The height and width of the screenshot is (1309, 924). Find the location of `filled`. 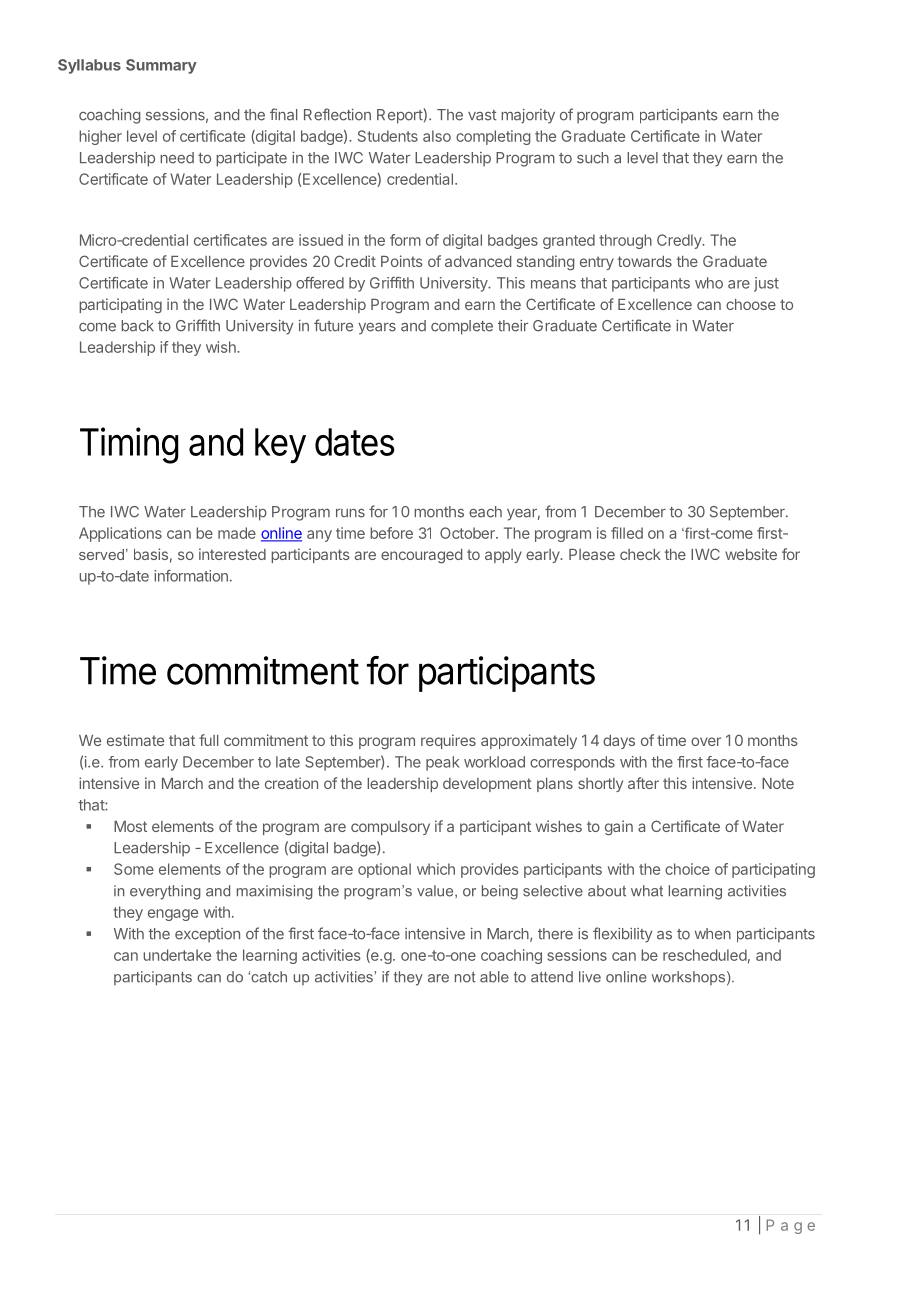

filled is located at coordinates (627, 533).
